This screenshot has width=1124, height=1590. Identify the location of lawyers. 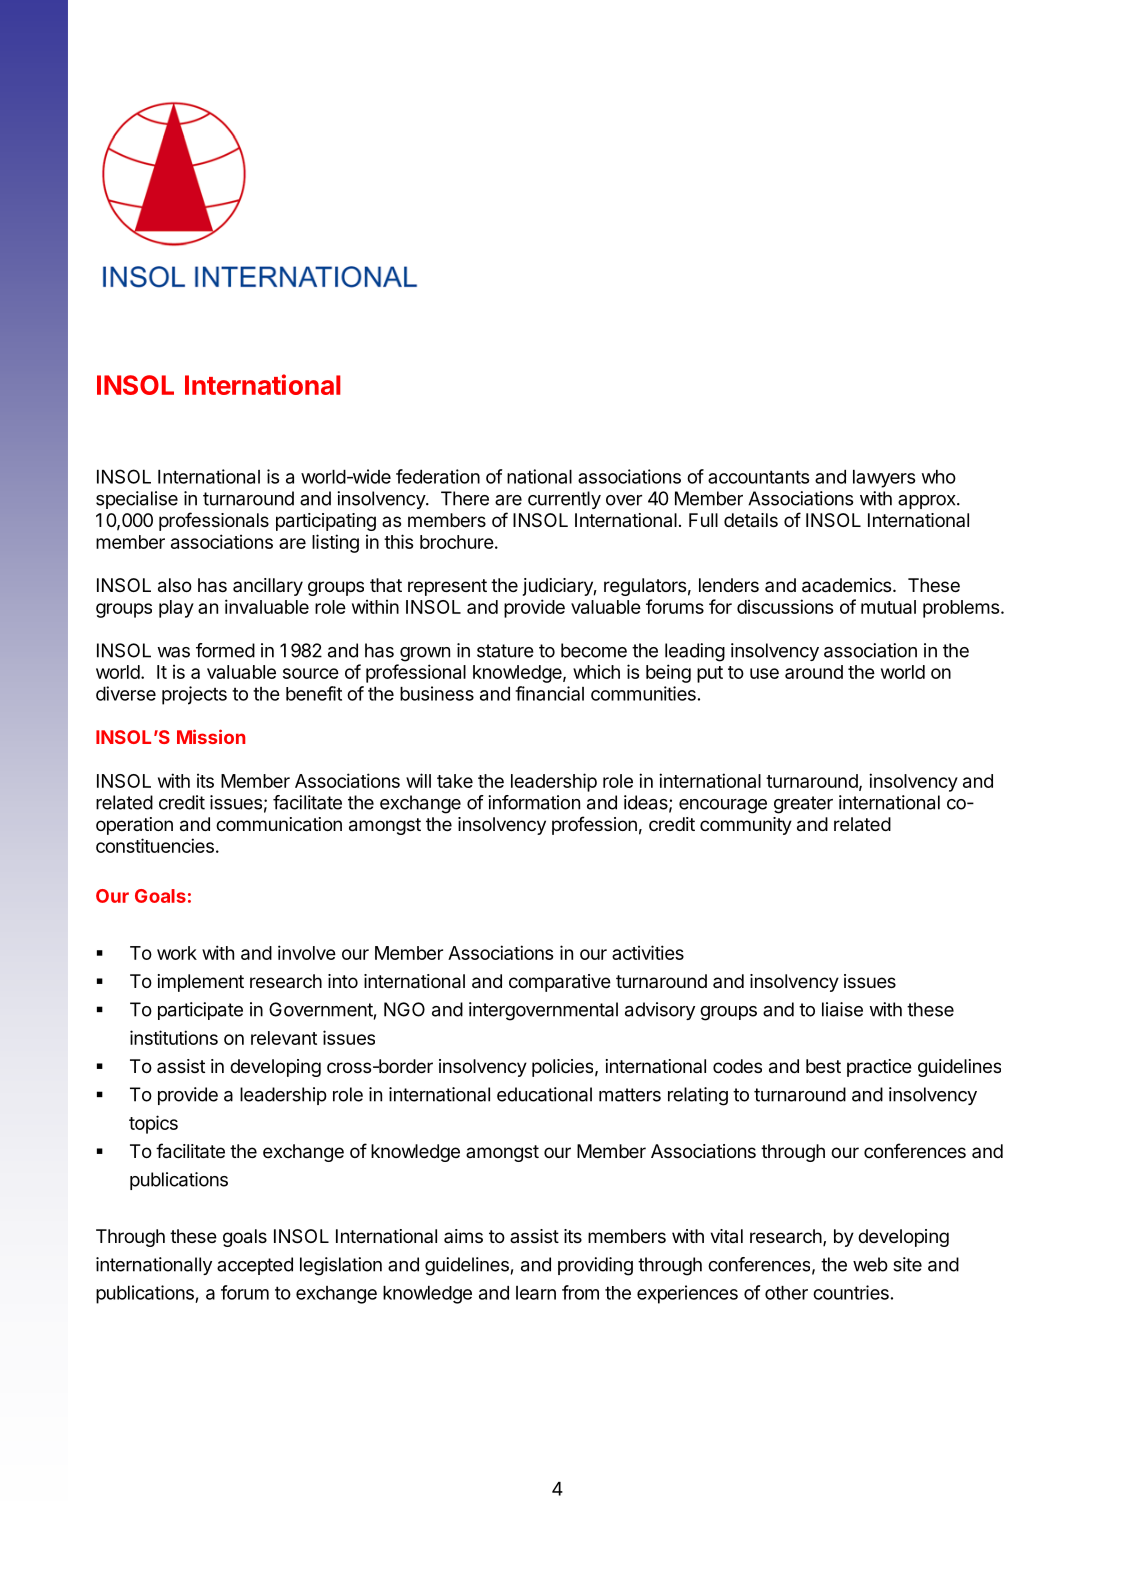
(884, 479).
